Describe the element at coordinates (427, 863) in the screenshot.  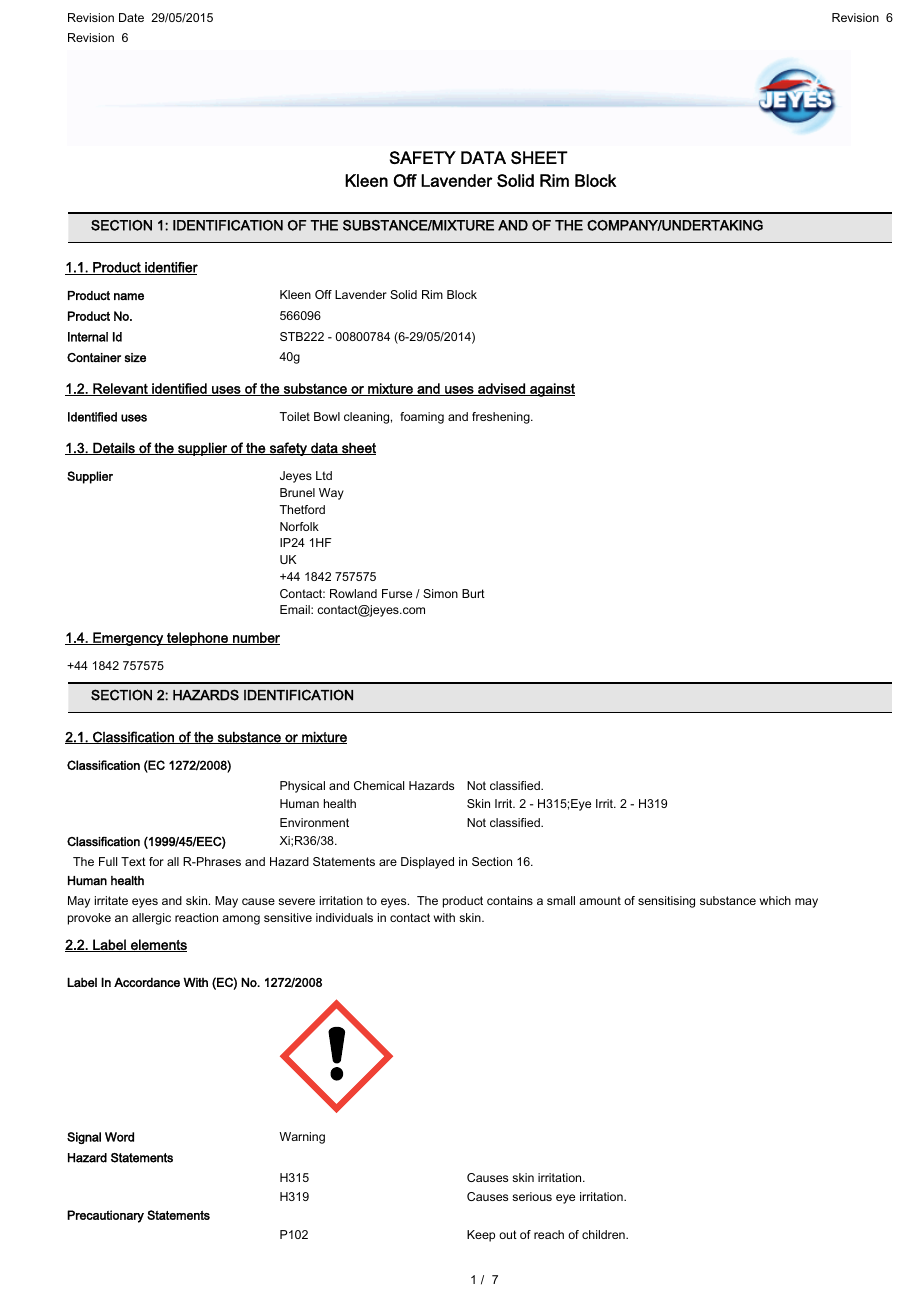
I see `Displayed` at that location.
